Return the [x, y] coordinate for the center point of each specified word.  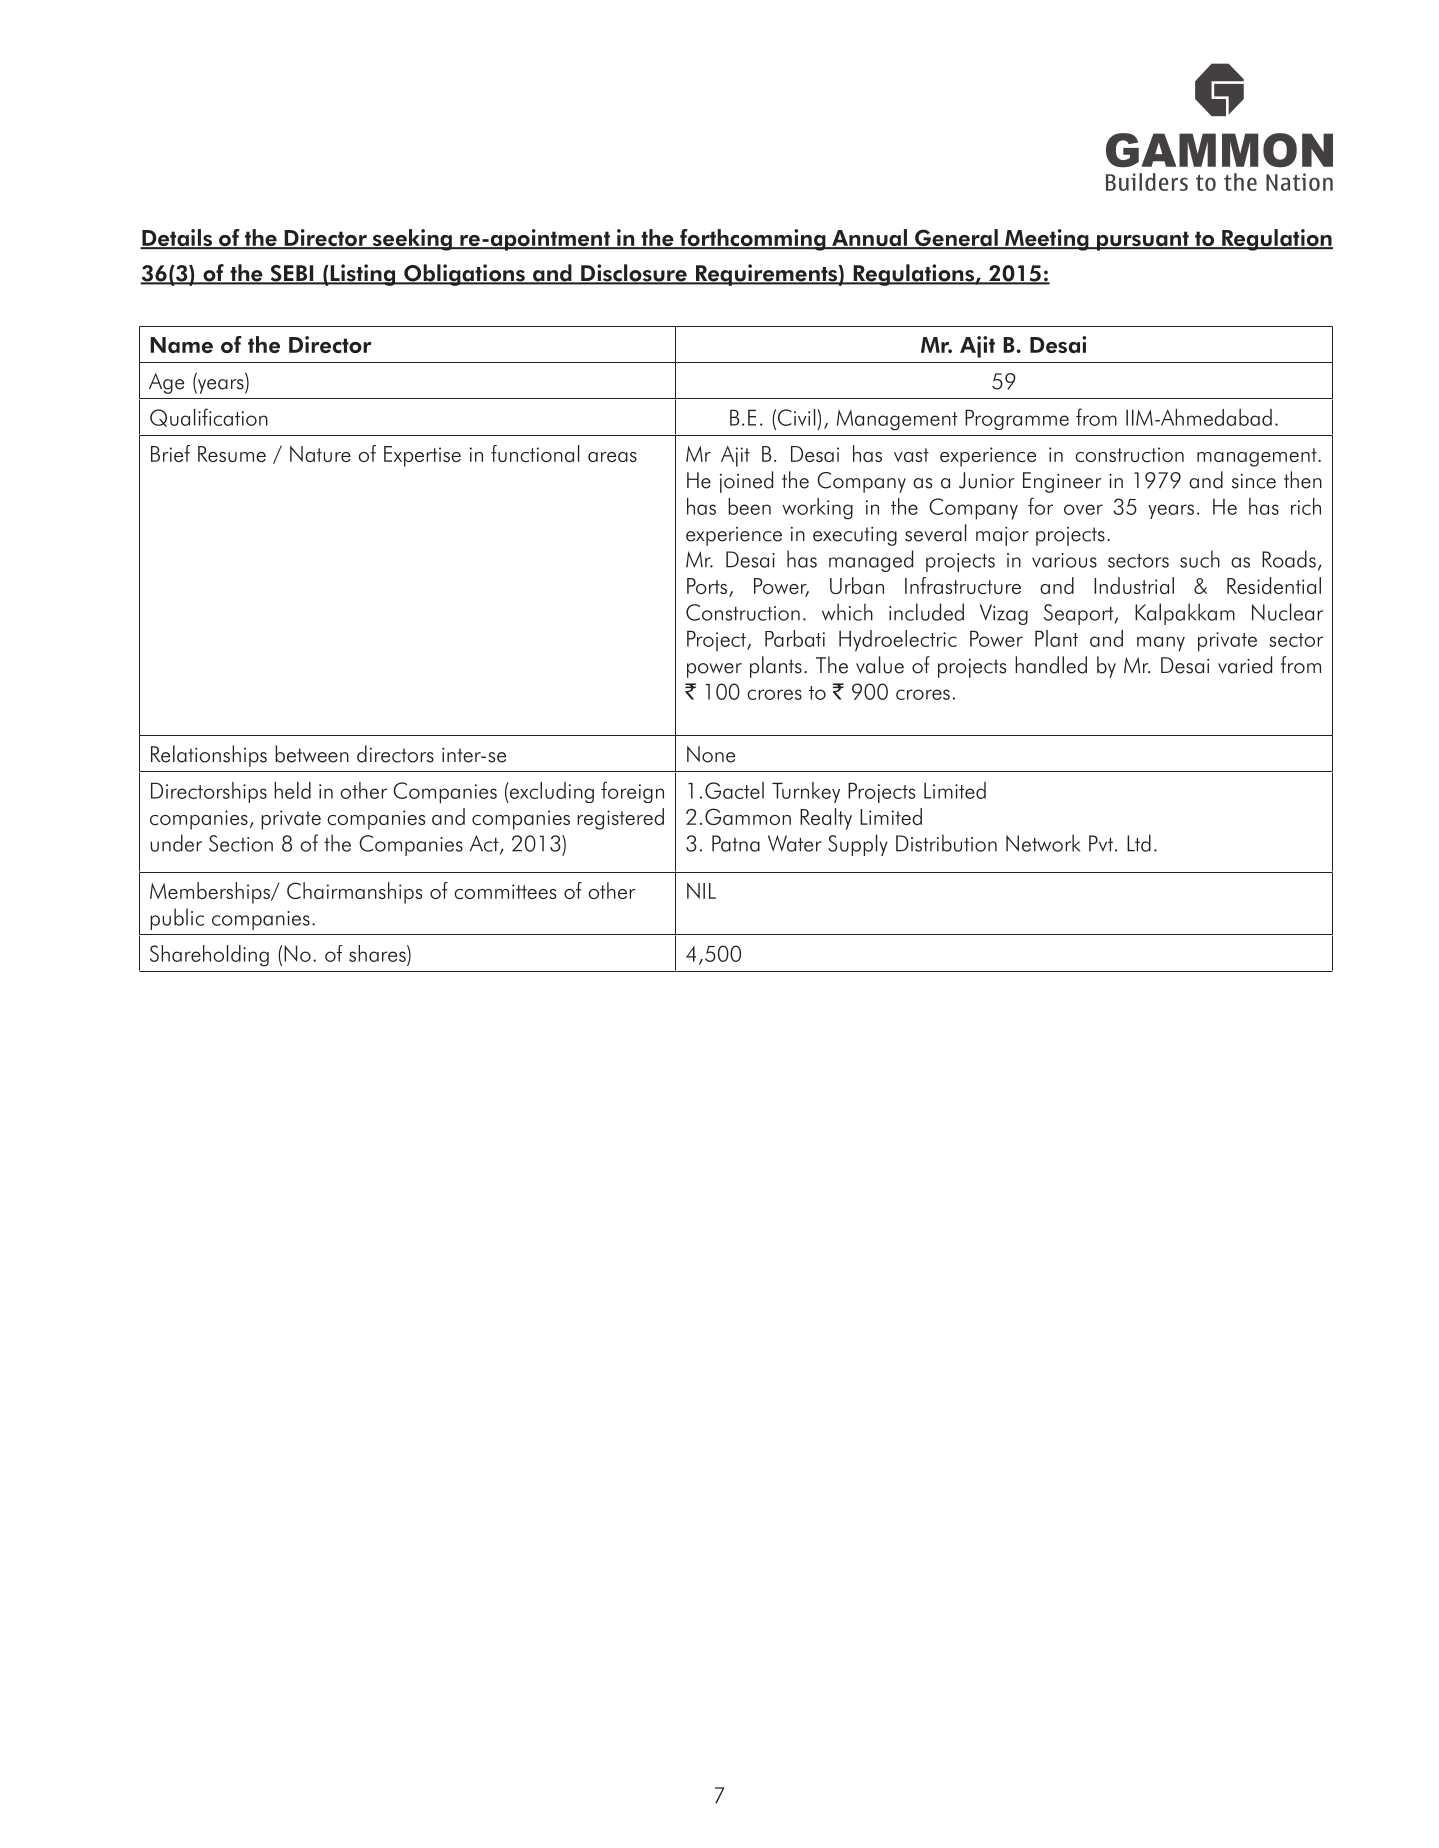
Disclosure [634, 274]
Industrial [1134, 585]
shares [378, 953]
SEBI [292, 274]
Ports [708, 587]
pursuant [1142, 241]
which [847, 612]
